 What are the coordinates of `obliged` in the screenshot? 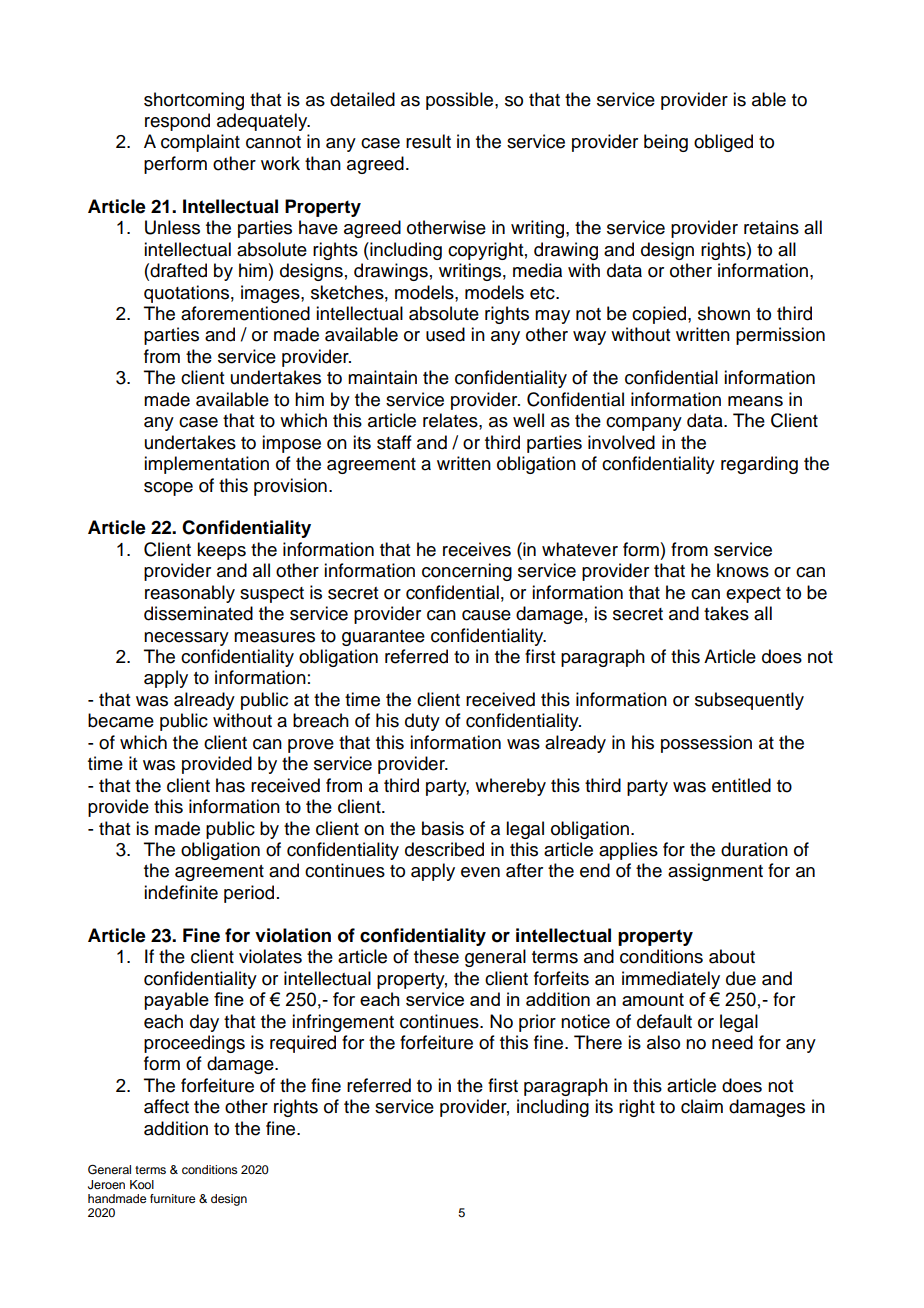 It's located at (723, 143).
